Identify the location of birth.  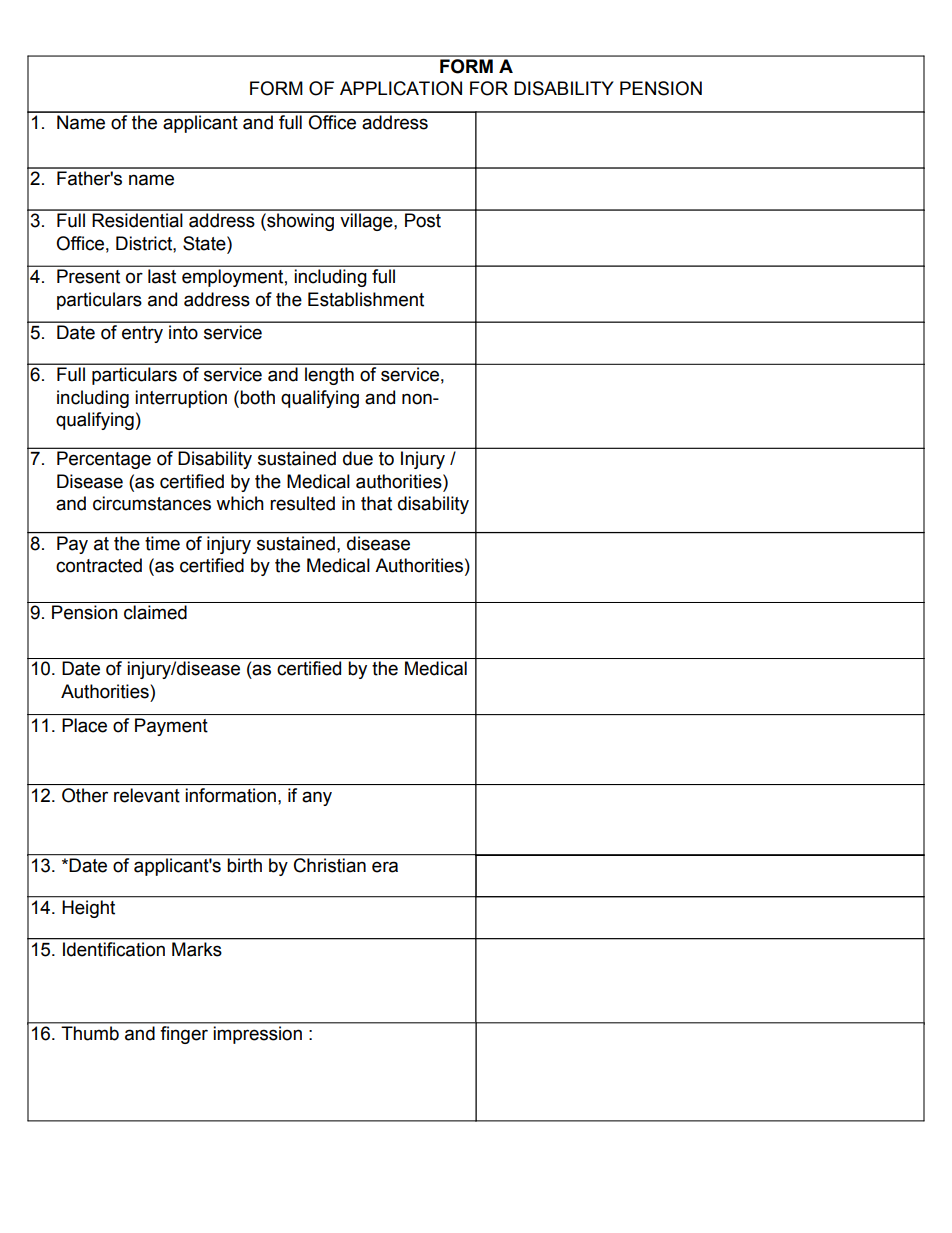
(245, 865).
